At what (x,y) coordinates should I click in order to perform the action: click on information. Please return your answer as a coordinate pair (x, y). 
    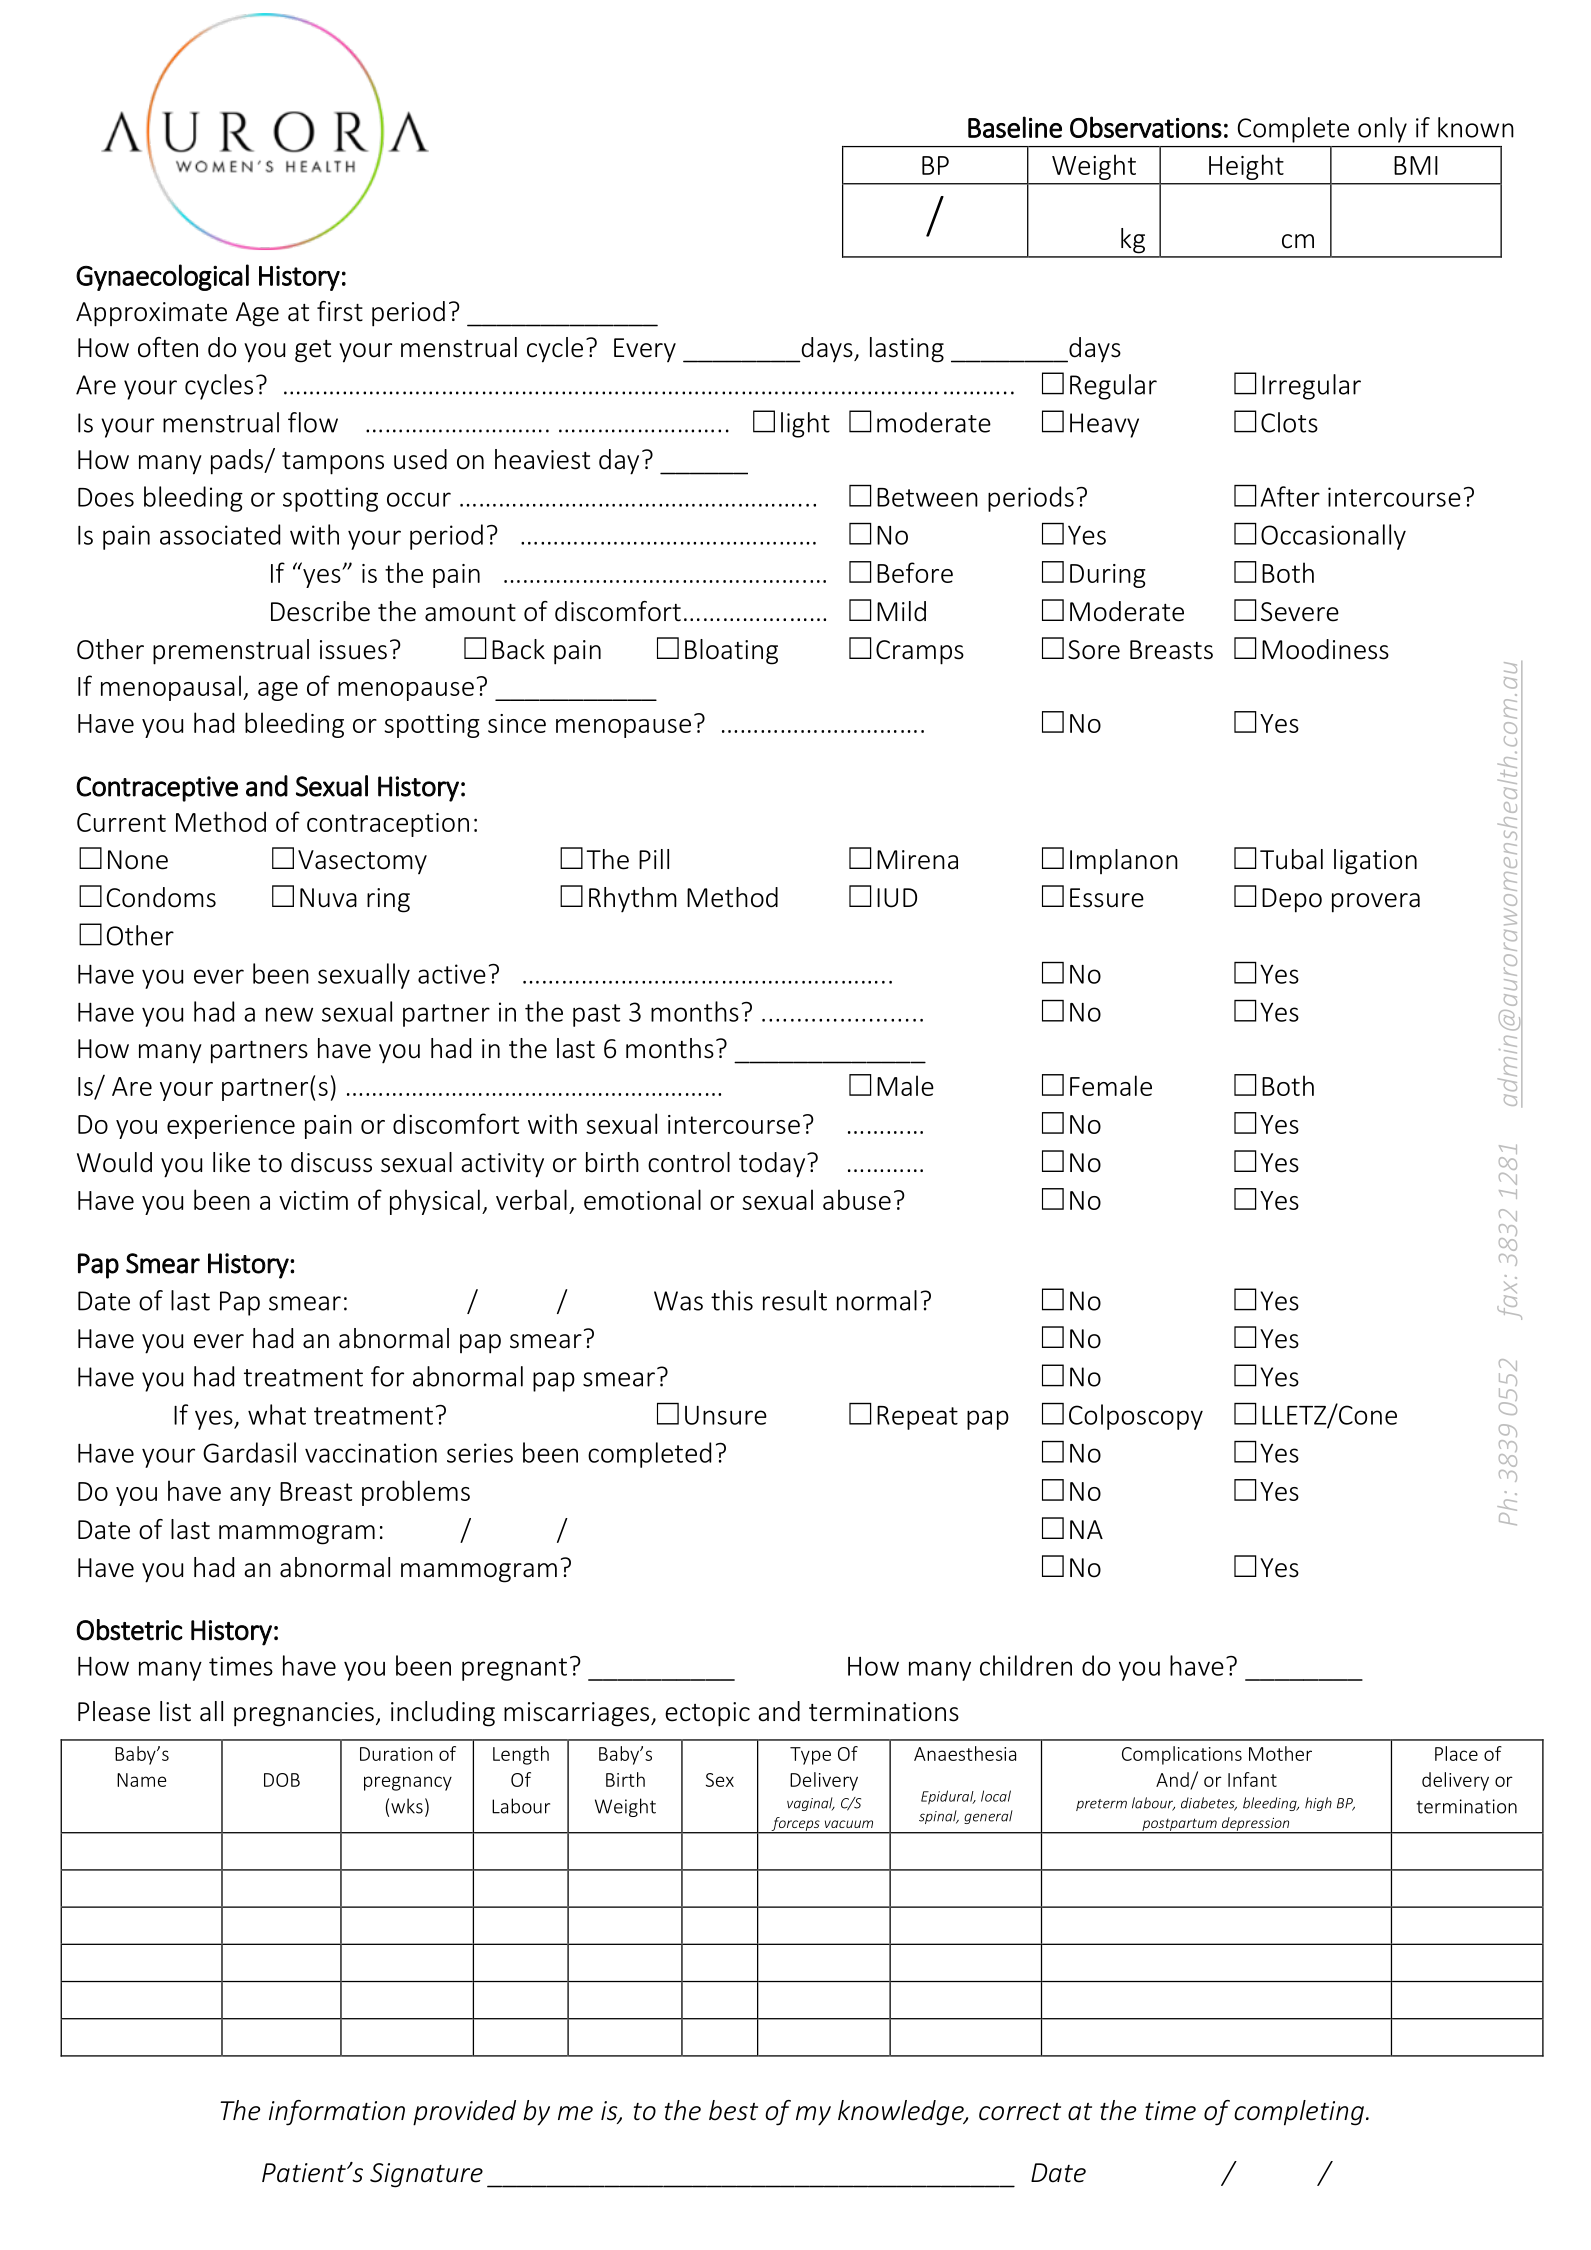
    Looking at the image, I should click on (337, 2113).
